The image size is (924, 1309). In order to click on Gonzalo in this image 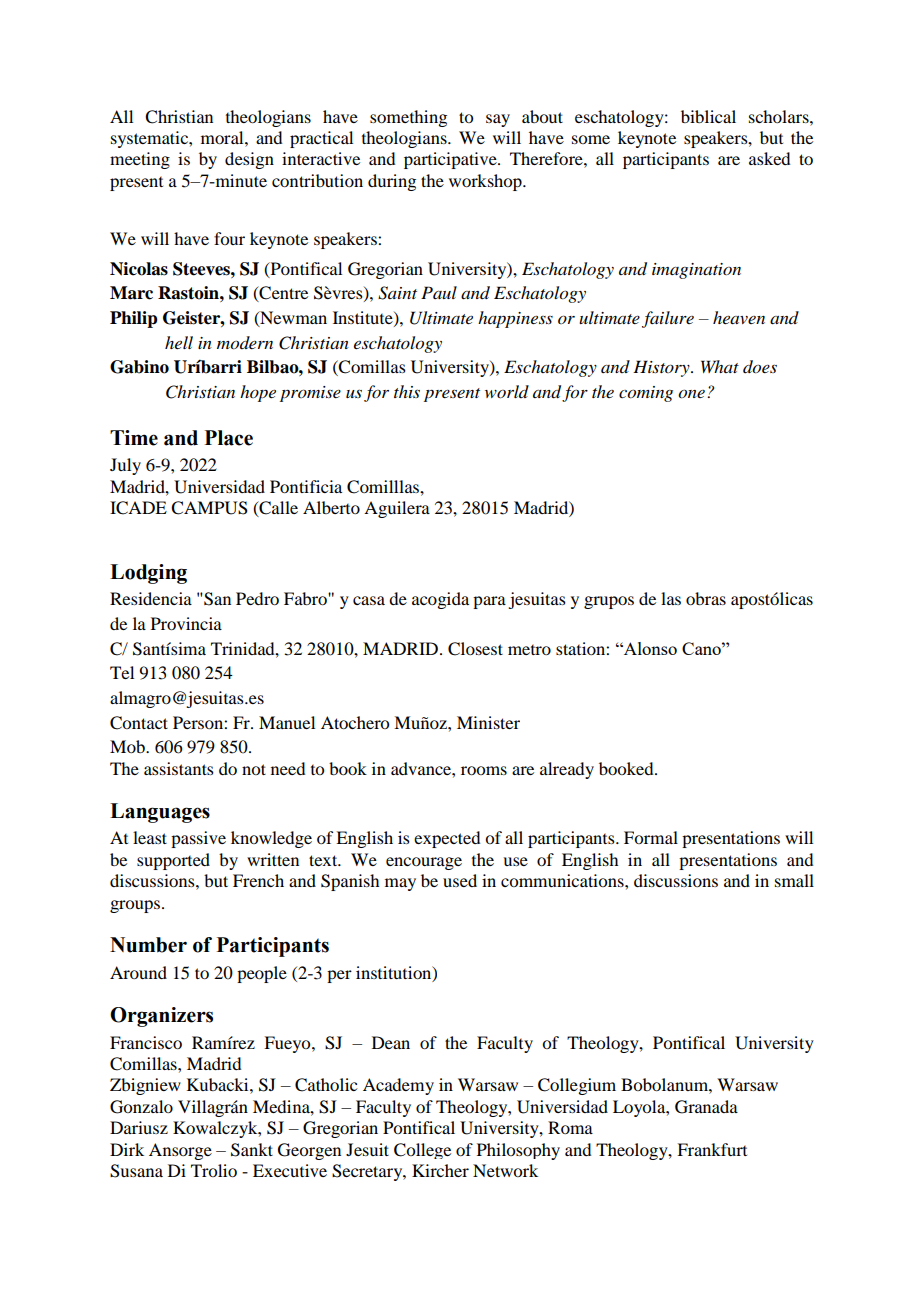, I will do `click(141, 1107)`.
